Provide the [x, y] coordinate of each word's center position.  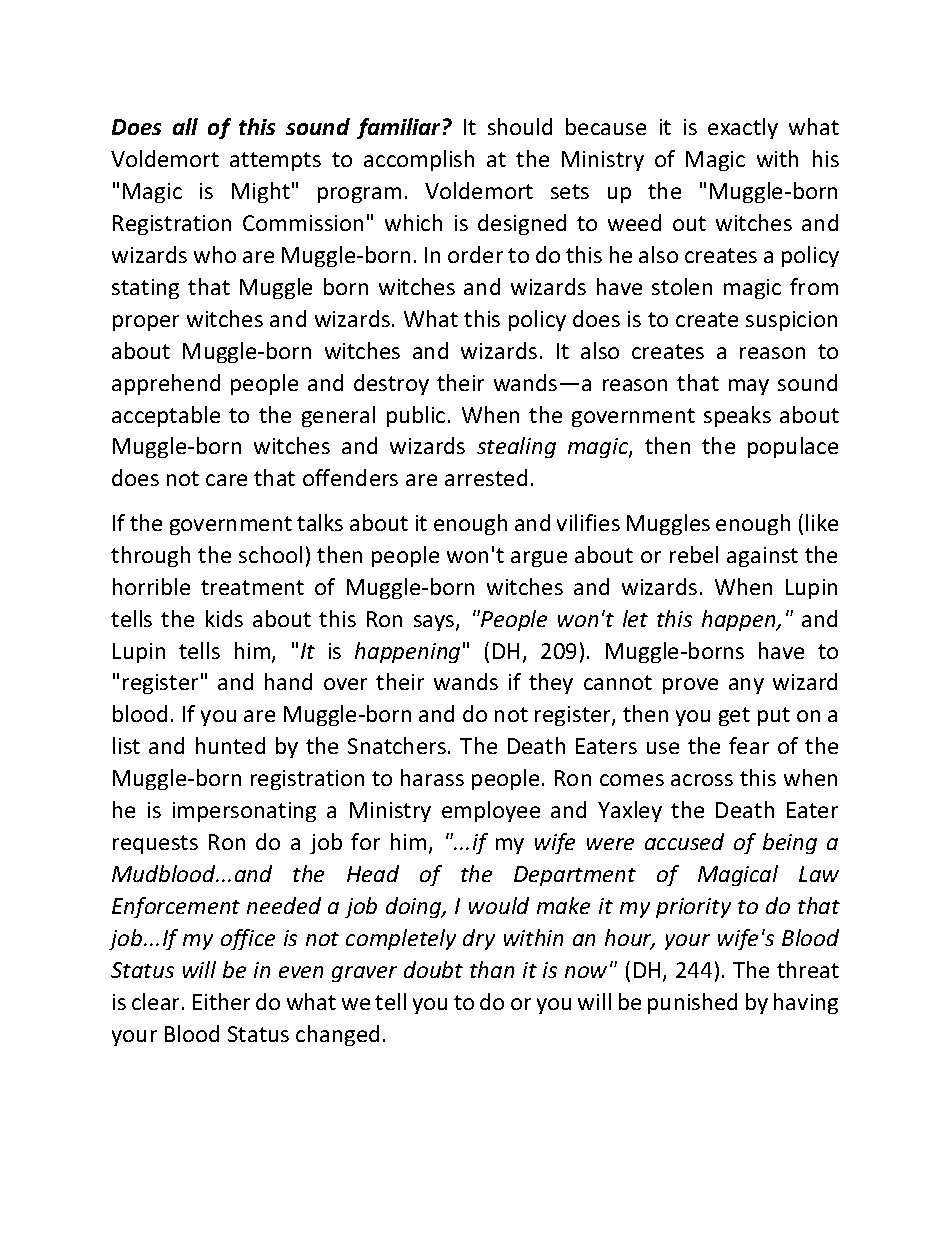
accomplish [419, 160]
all [185, 126]
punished [692, 1003]
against [762, 557]
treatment [252, 587]
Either [221, 1001]
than [492, 969]
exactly [743, 128]
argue [539, 559]
